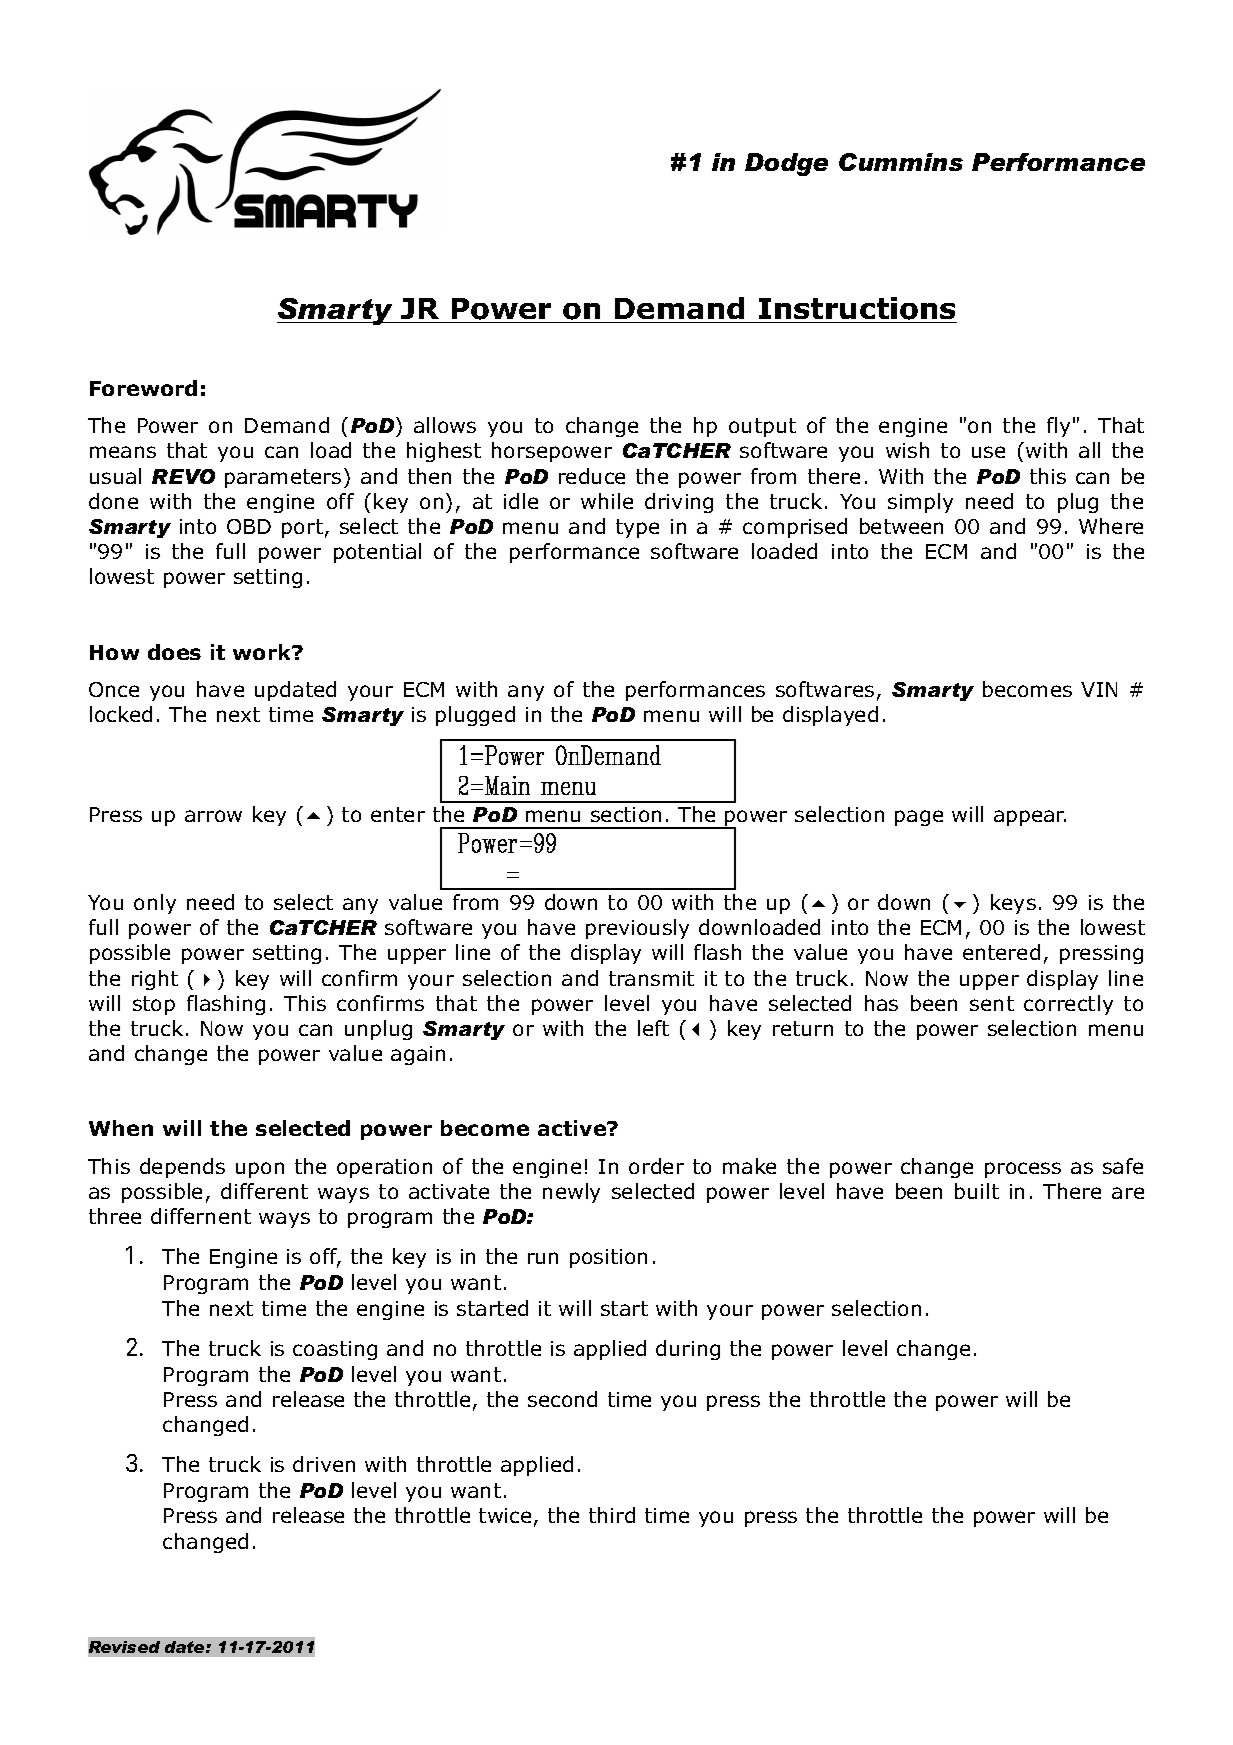 Image resolution: width=1233 pixels, height=1745 pixels. What do you see at coordinates (992, 1003) in the screenshot?
I see `sent` at bounding box center [992, 1003].
